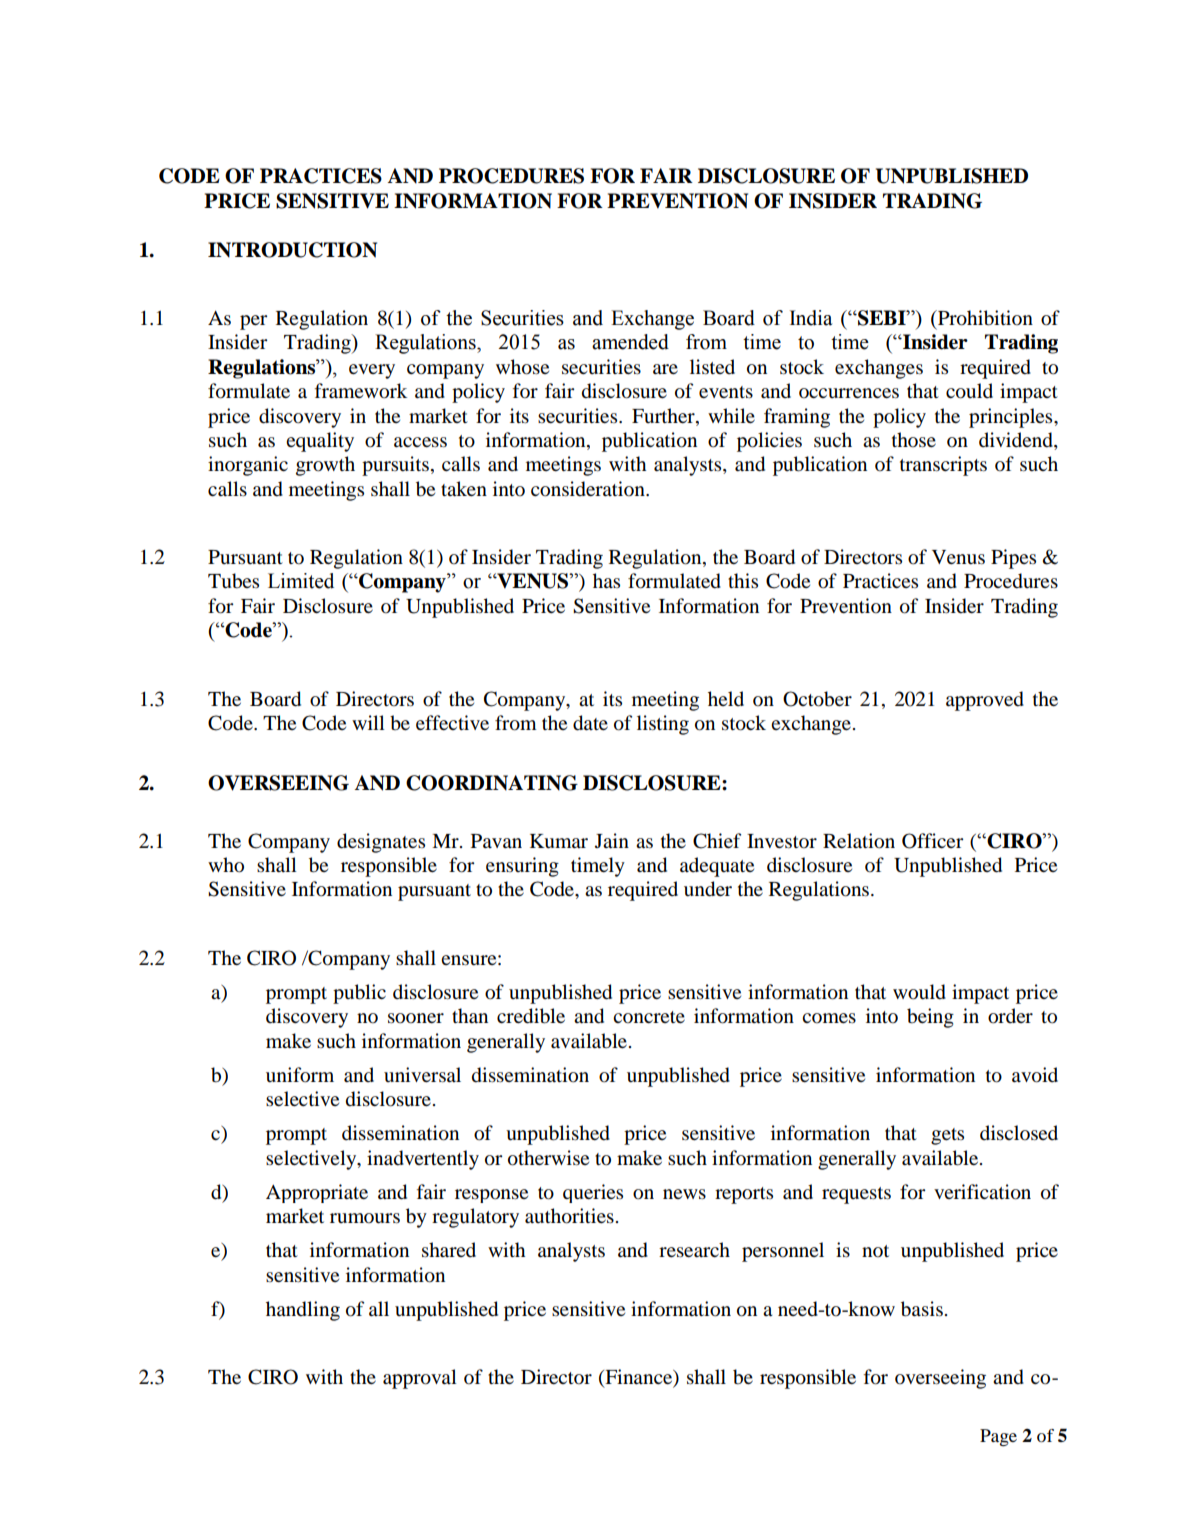 The width and height of the screenshot is (1180, 1527). Describe the element at coordinates (984, 318) in the screenshot. I see `Prohibition` at that location.
